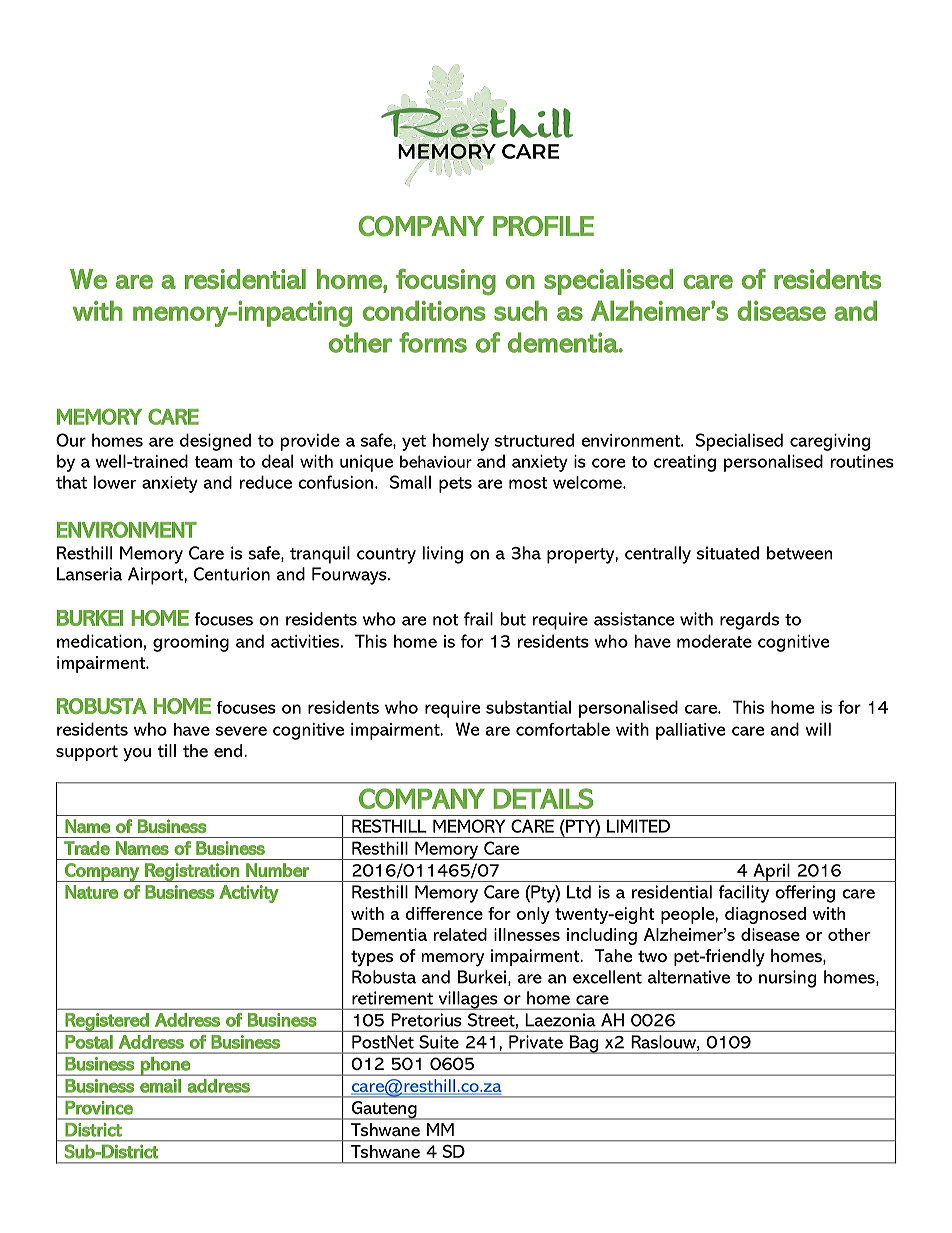 This screenshot has width=952, height=1233. Describe the element at coordinates (685, 463) in the screenshot. I see `creating` at that location.
